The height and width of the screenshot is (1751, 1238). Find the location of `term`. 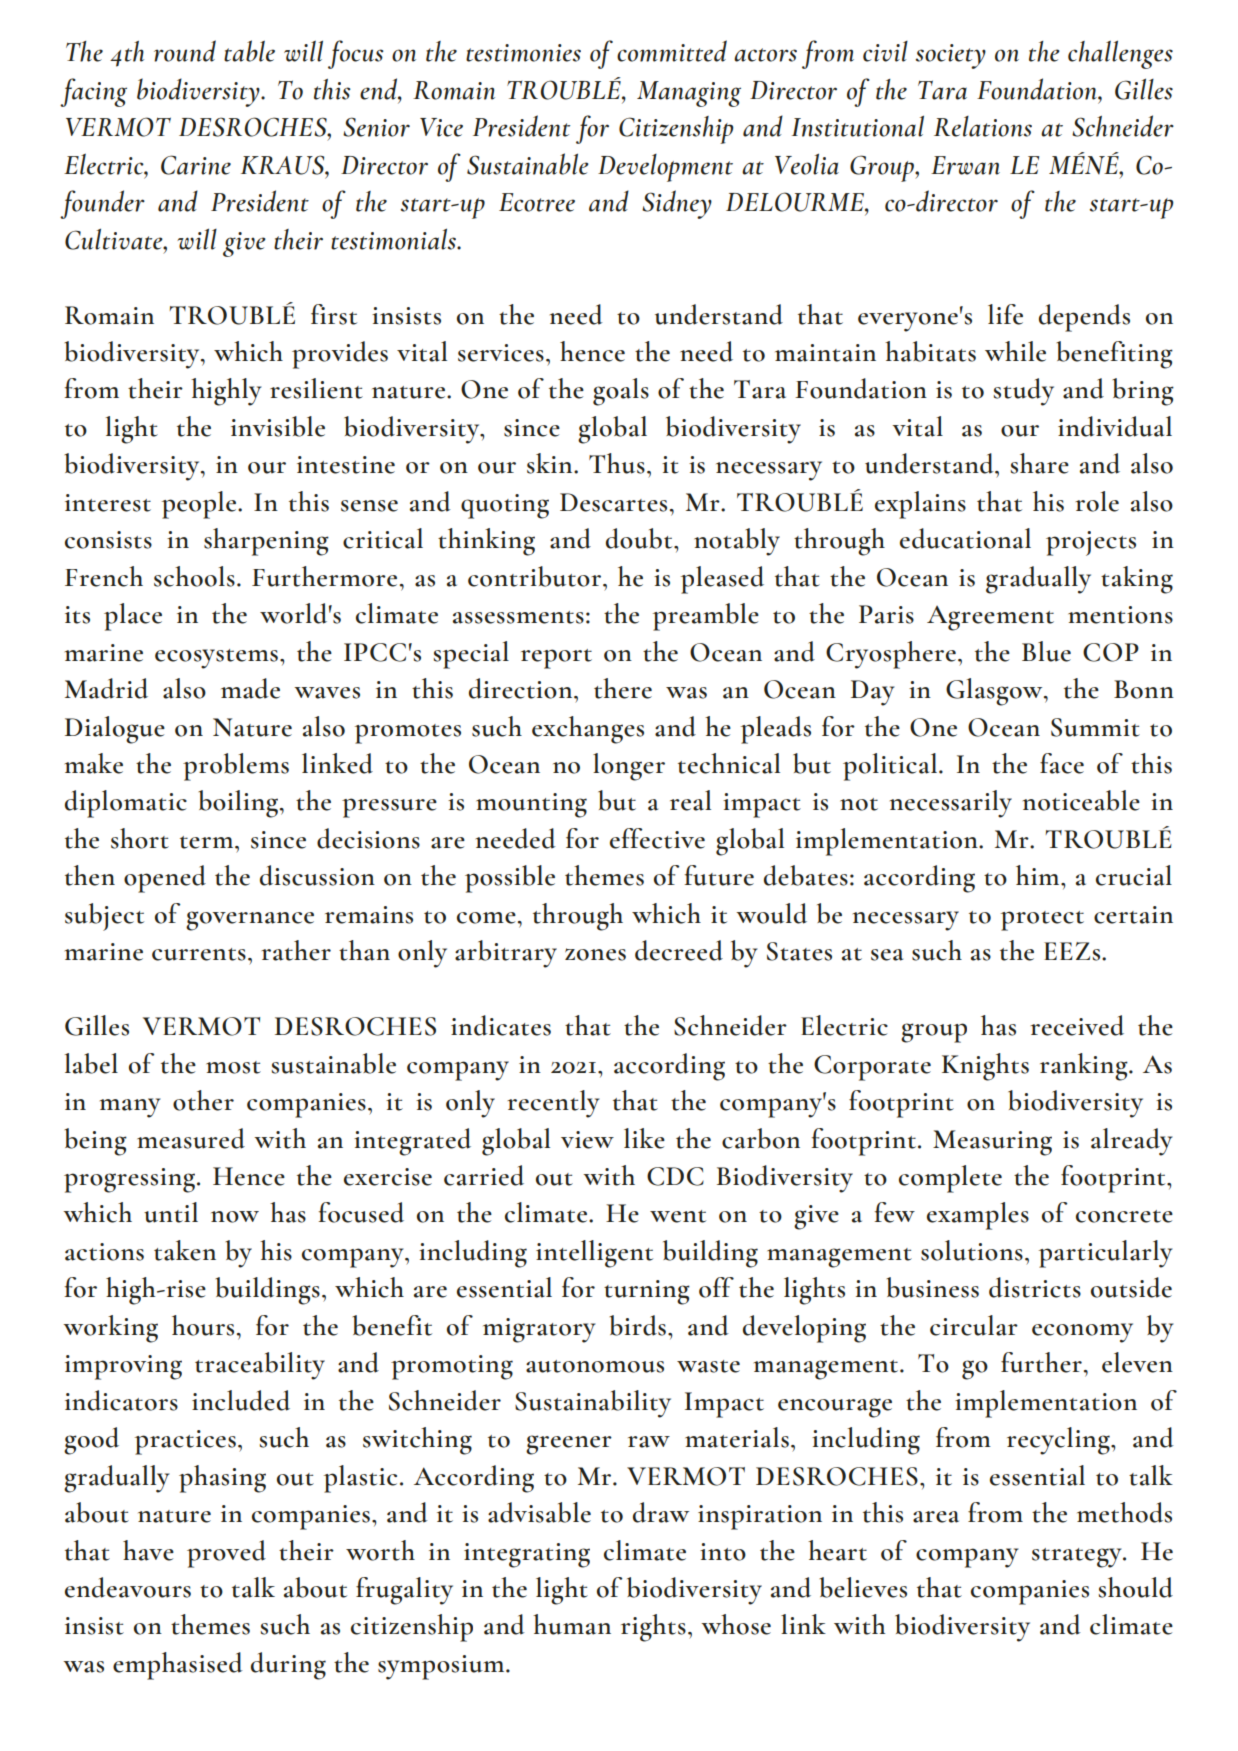

term is located at coordinates (208, 842).
